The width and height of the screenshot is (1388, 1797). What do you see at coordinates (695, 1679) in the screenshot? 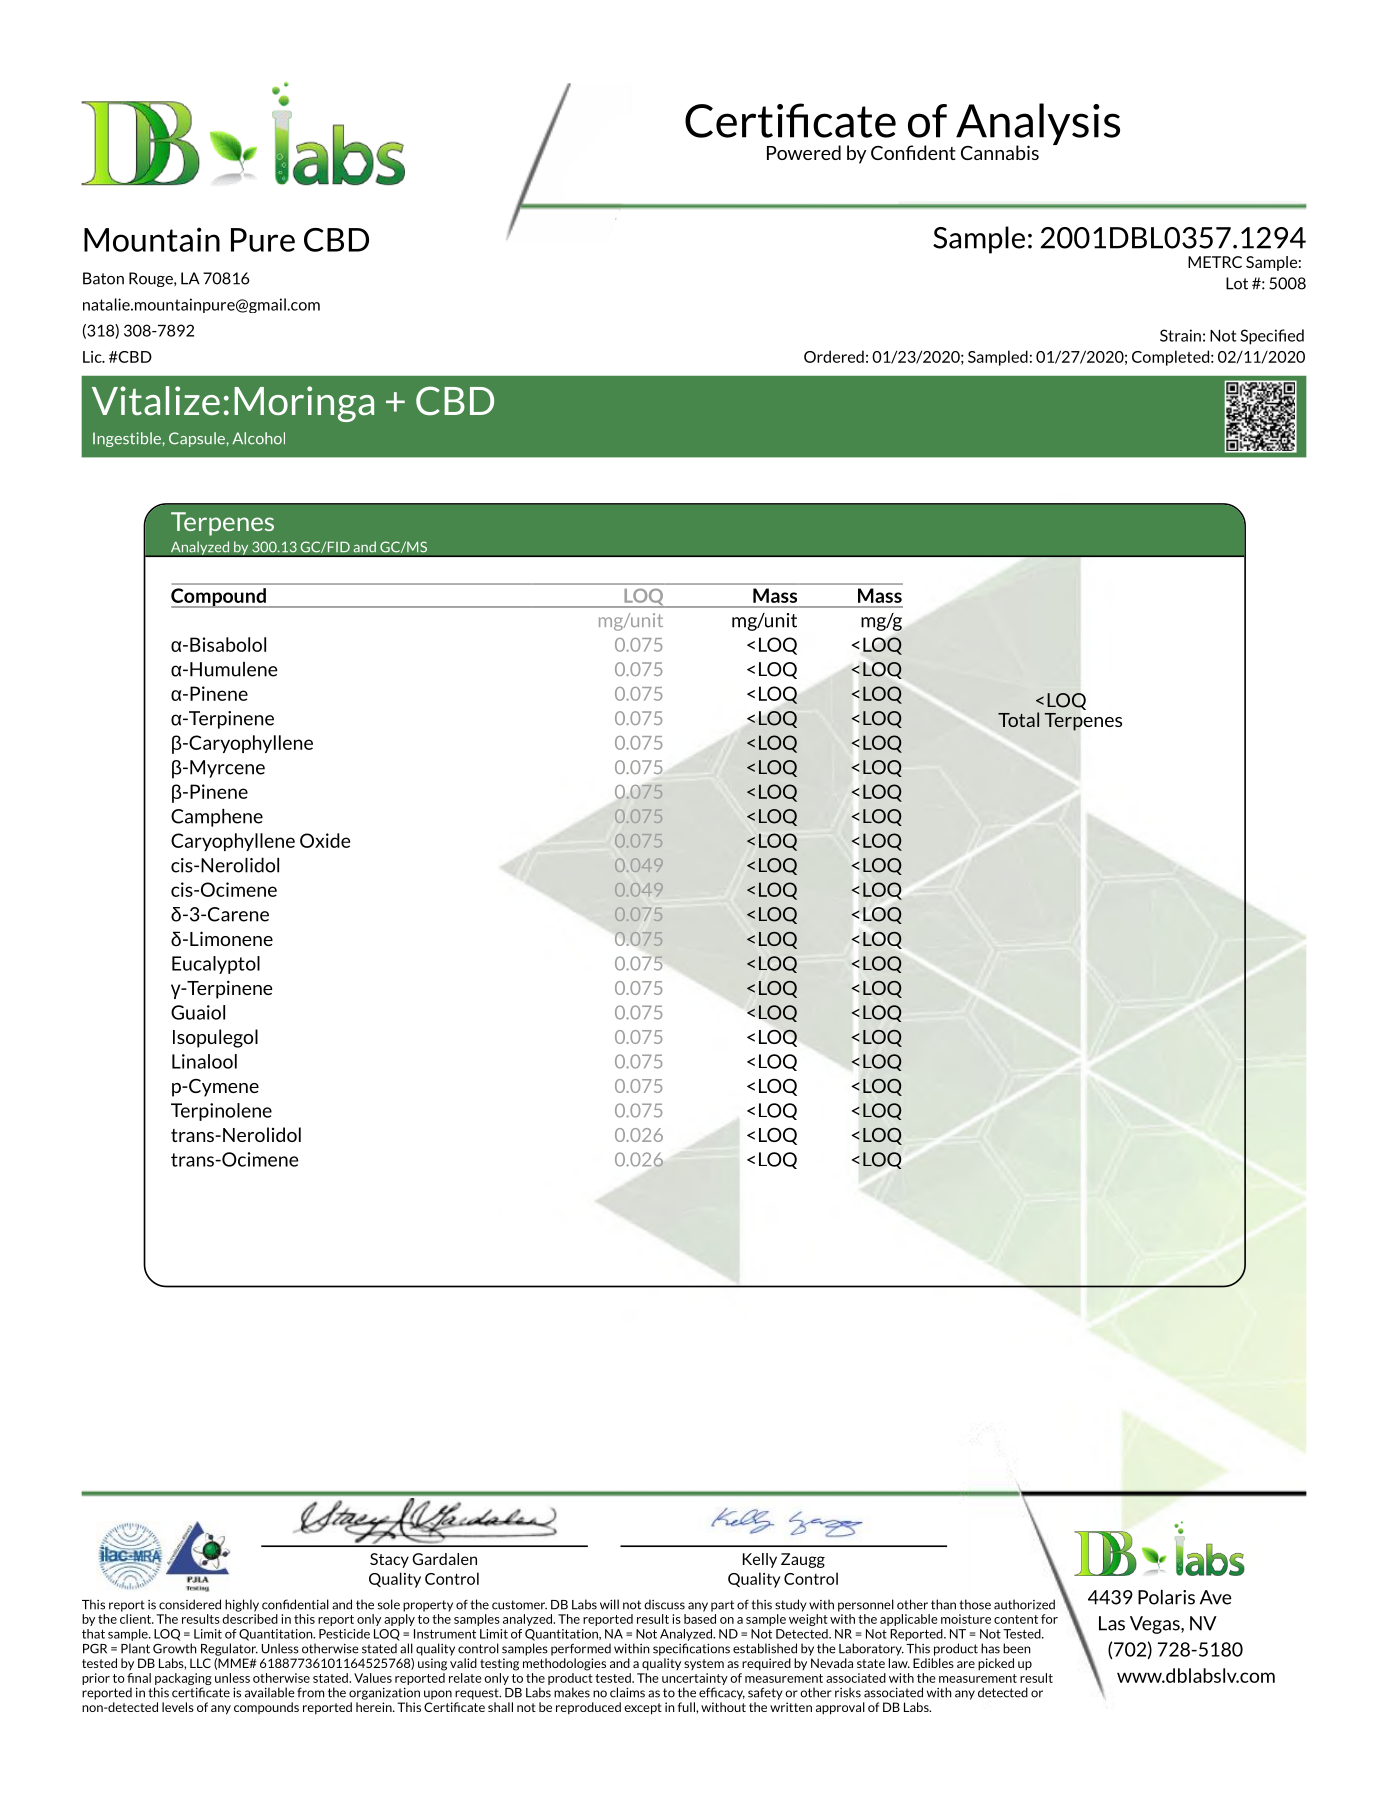
I see `uncertainty` at bounding box center [695, 1679].
